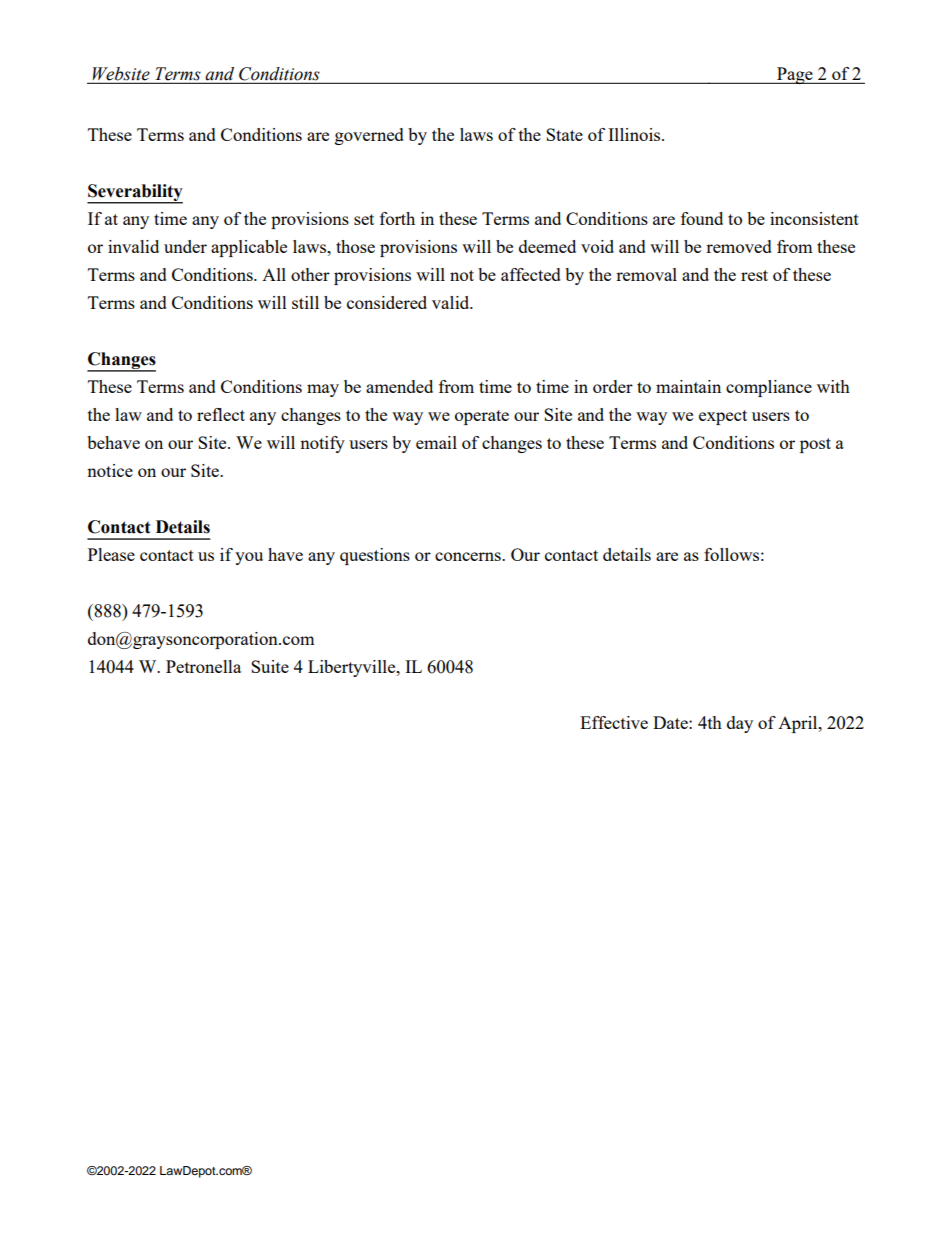 This document has height=1233, width=952. I want to click on governed, so click(369, 136).
